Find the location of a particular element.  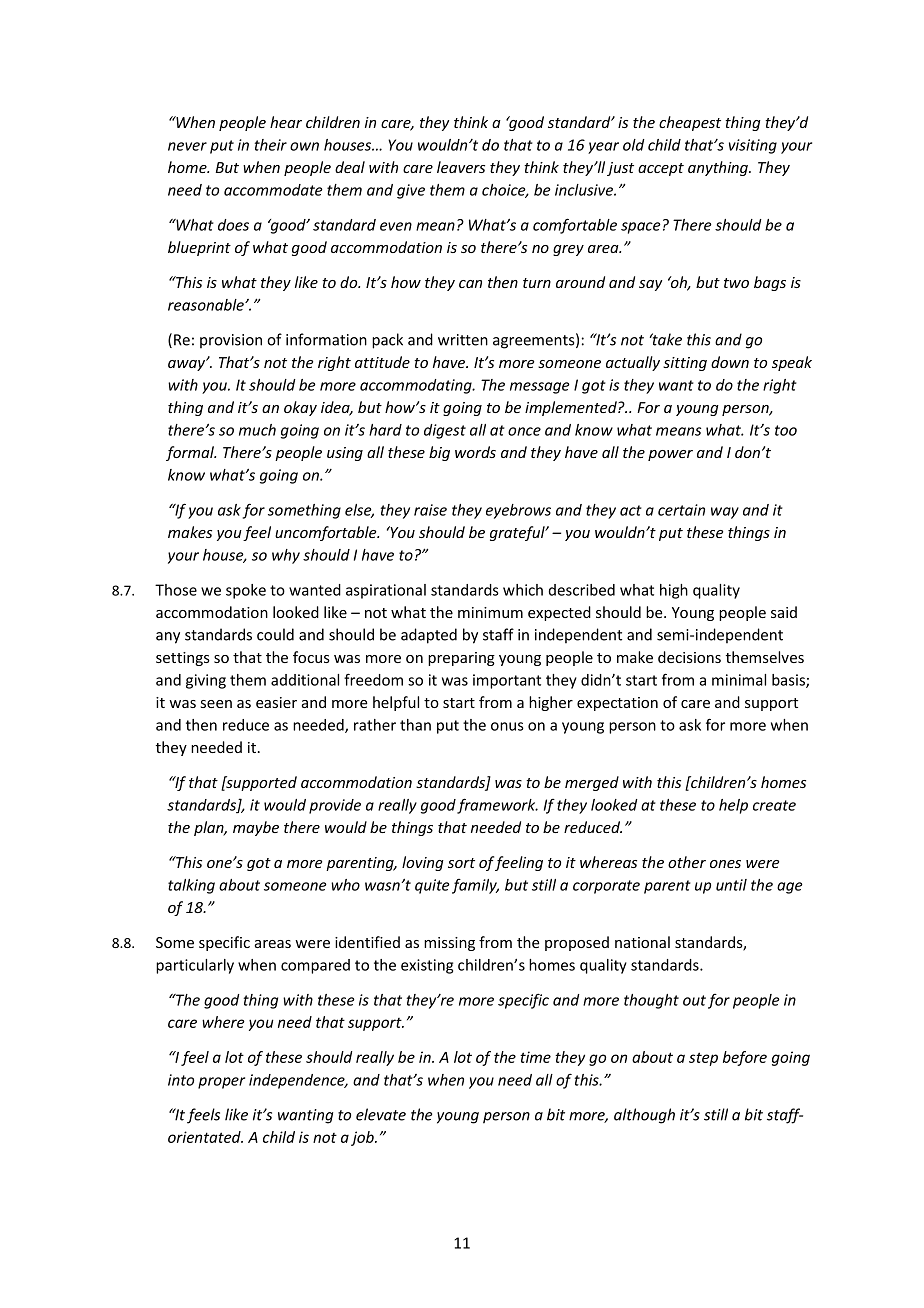

maybe is located at coordinates (256, 828).
